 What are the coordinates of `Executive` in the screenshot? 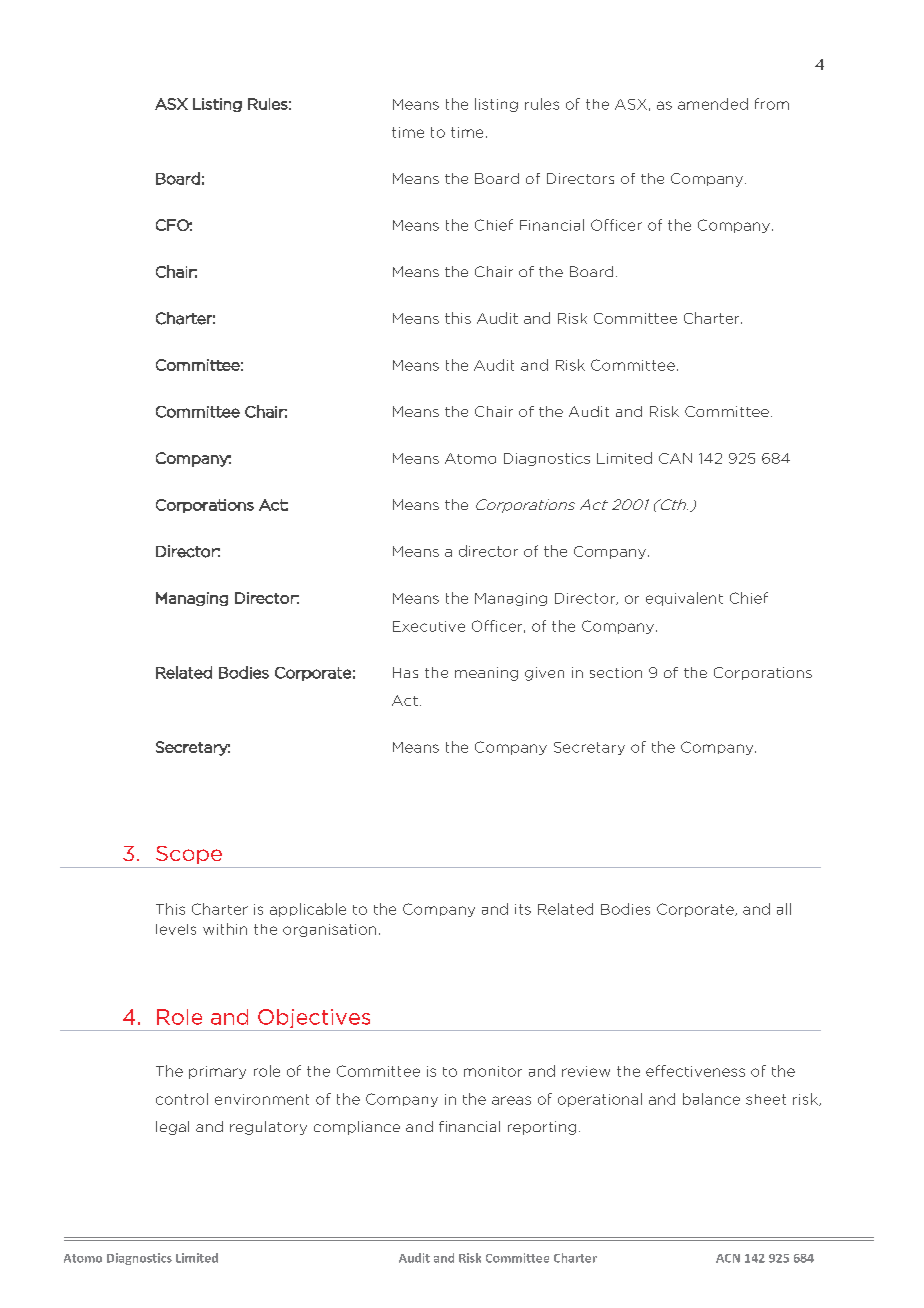 It's located at (429, 626).
